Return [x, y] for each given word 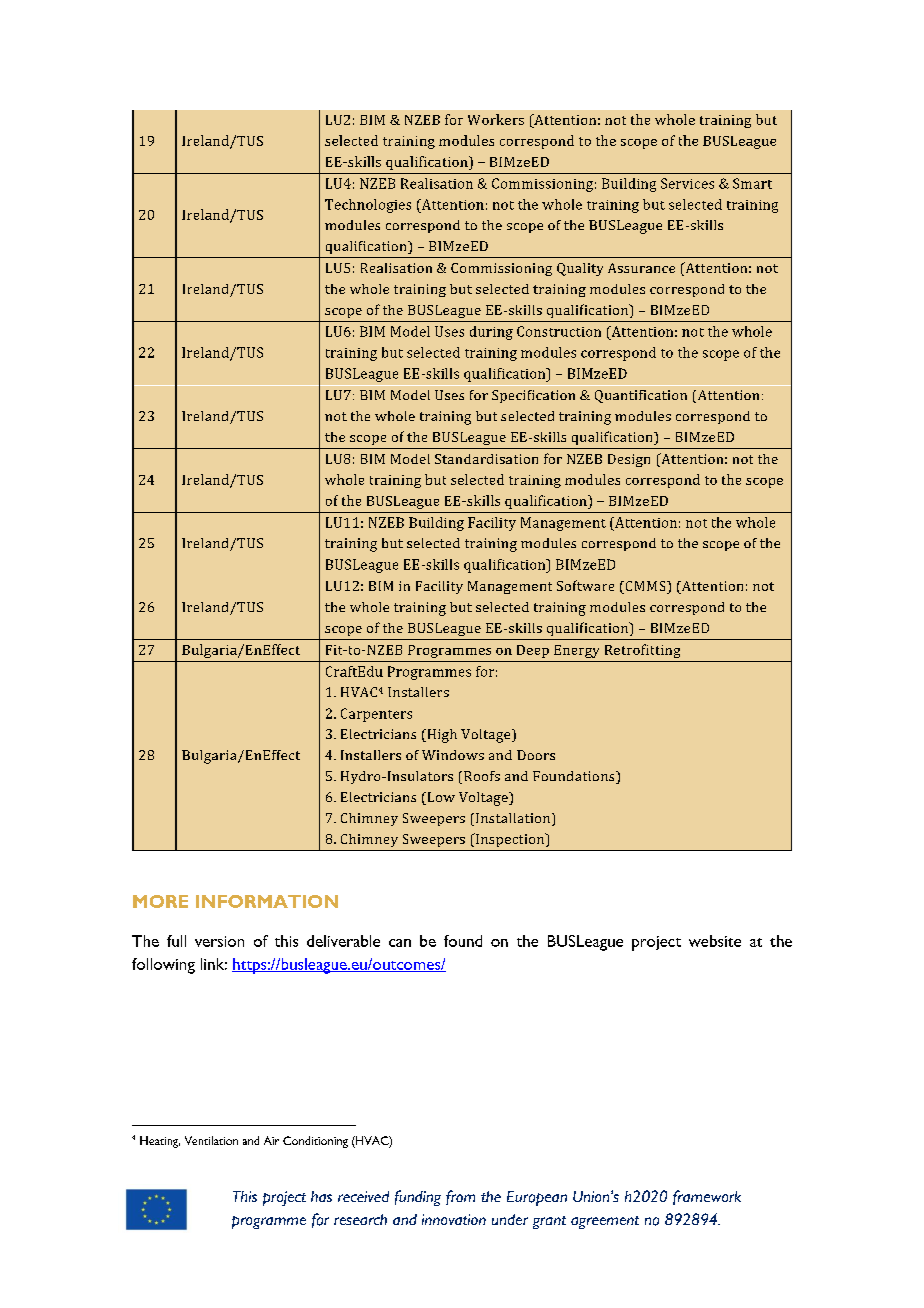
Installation [514, 819]
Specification [533, 396]
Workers [496, 119]
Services [687, 183]
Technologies [368, 206]
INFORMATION [267, 901]
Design [629, 460]
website [715, 941]
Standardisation [486, 459]
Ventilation [211, 1140]
